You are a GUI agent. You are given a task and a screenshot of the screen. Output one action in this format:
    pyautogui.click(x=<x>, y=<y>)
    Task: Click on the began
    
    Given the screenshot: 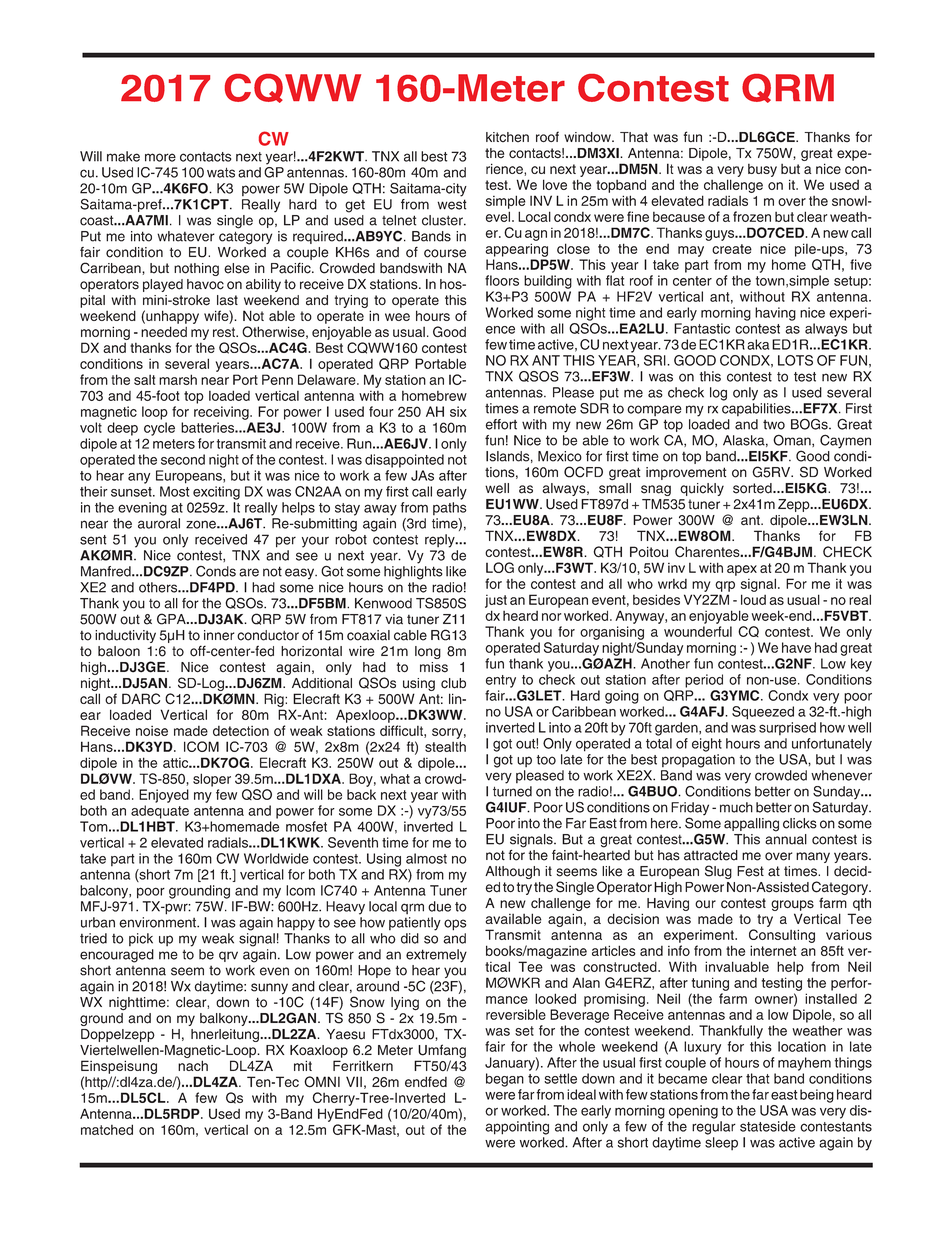 What is the action you would take?
    pyautogui.click(x=505, y=1080)
